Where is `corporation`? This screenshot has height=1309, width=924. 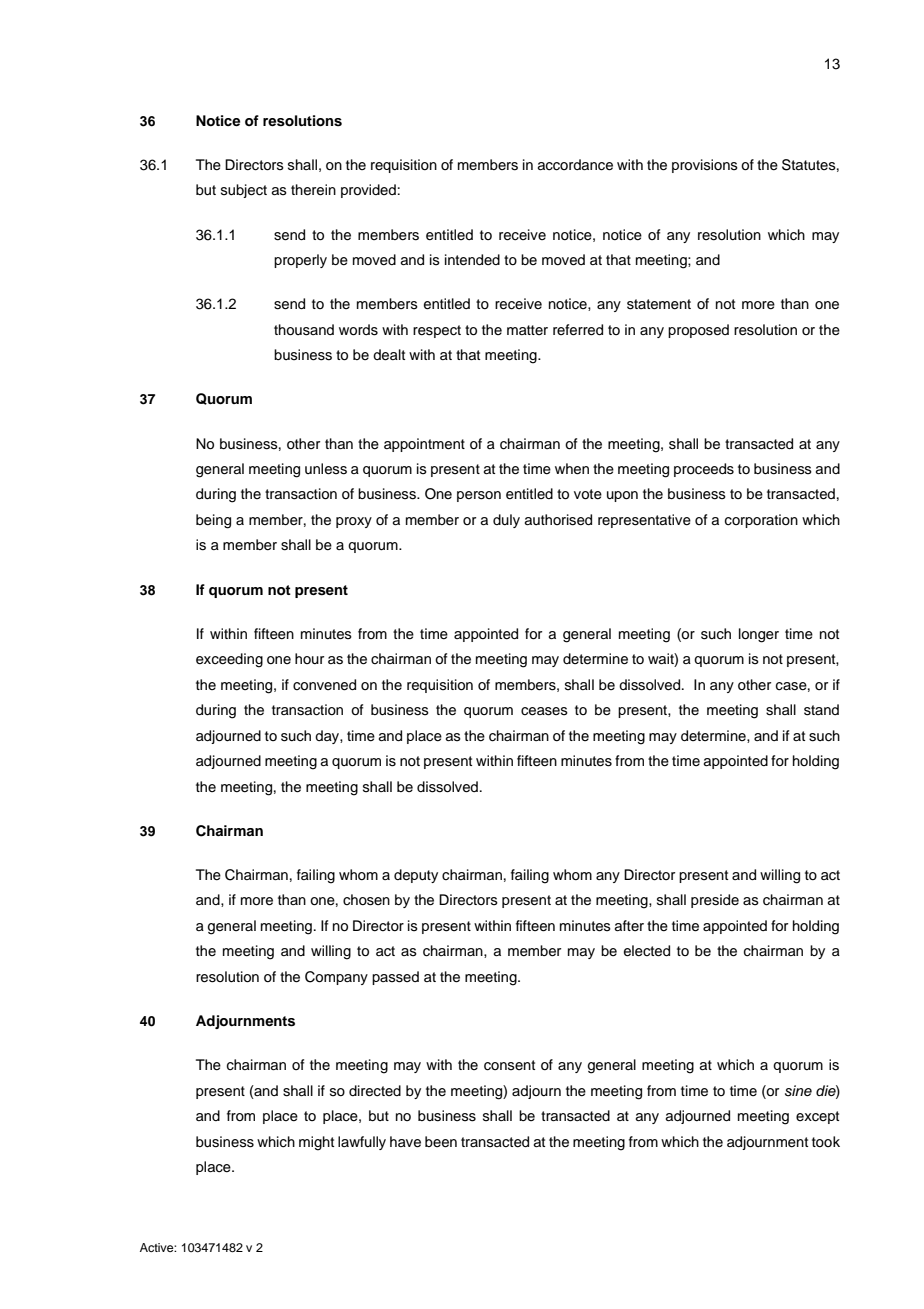 corporation is located at coordinates (761, 521).
